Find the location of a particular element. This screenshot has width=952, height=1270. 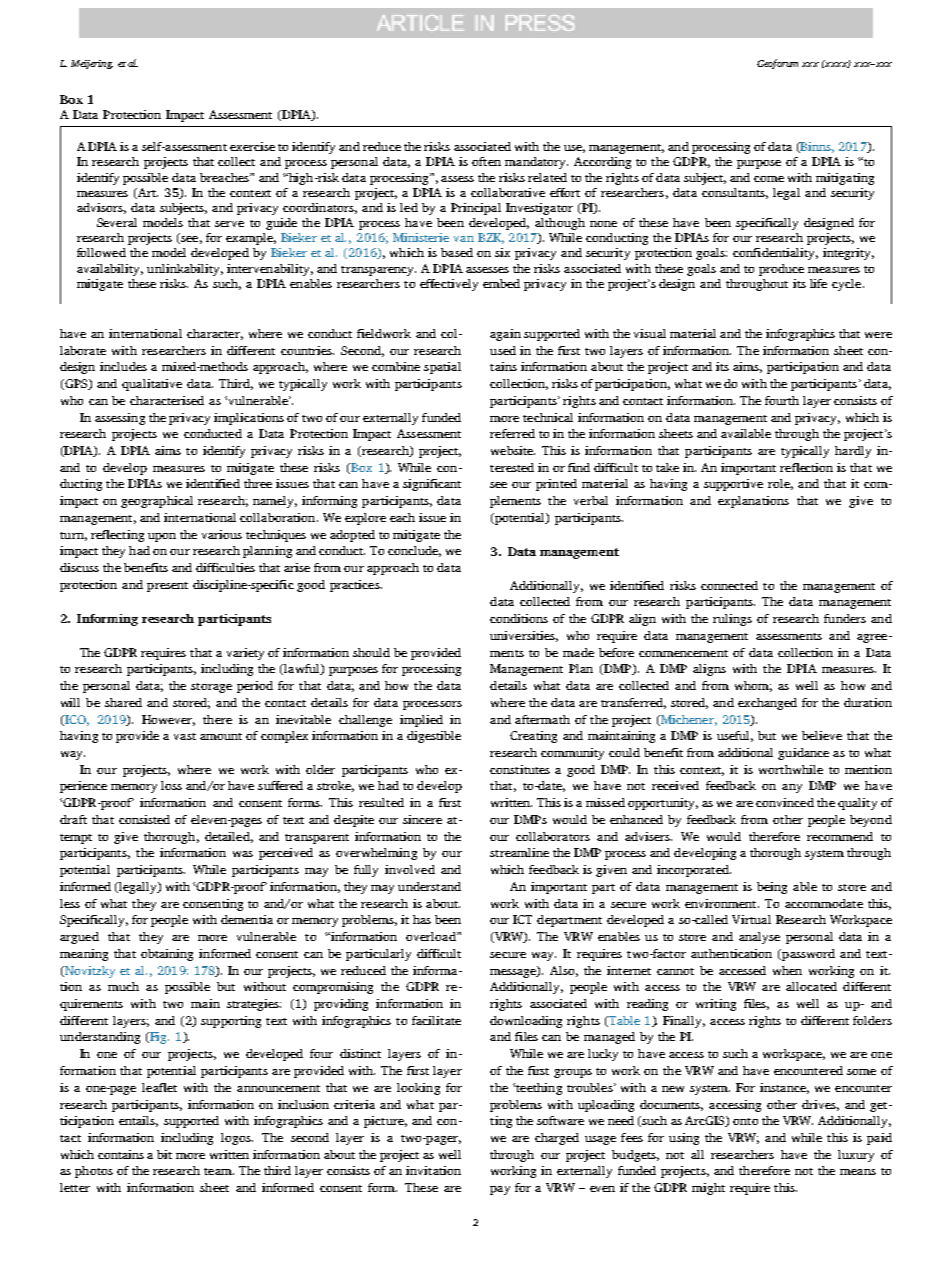

pay is located at coordinates (500, 1190).
